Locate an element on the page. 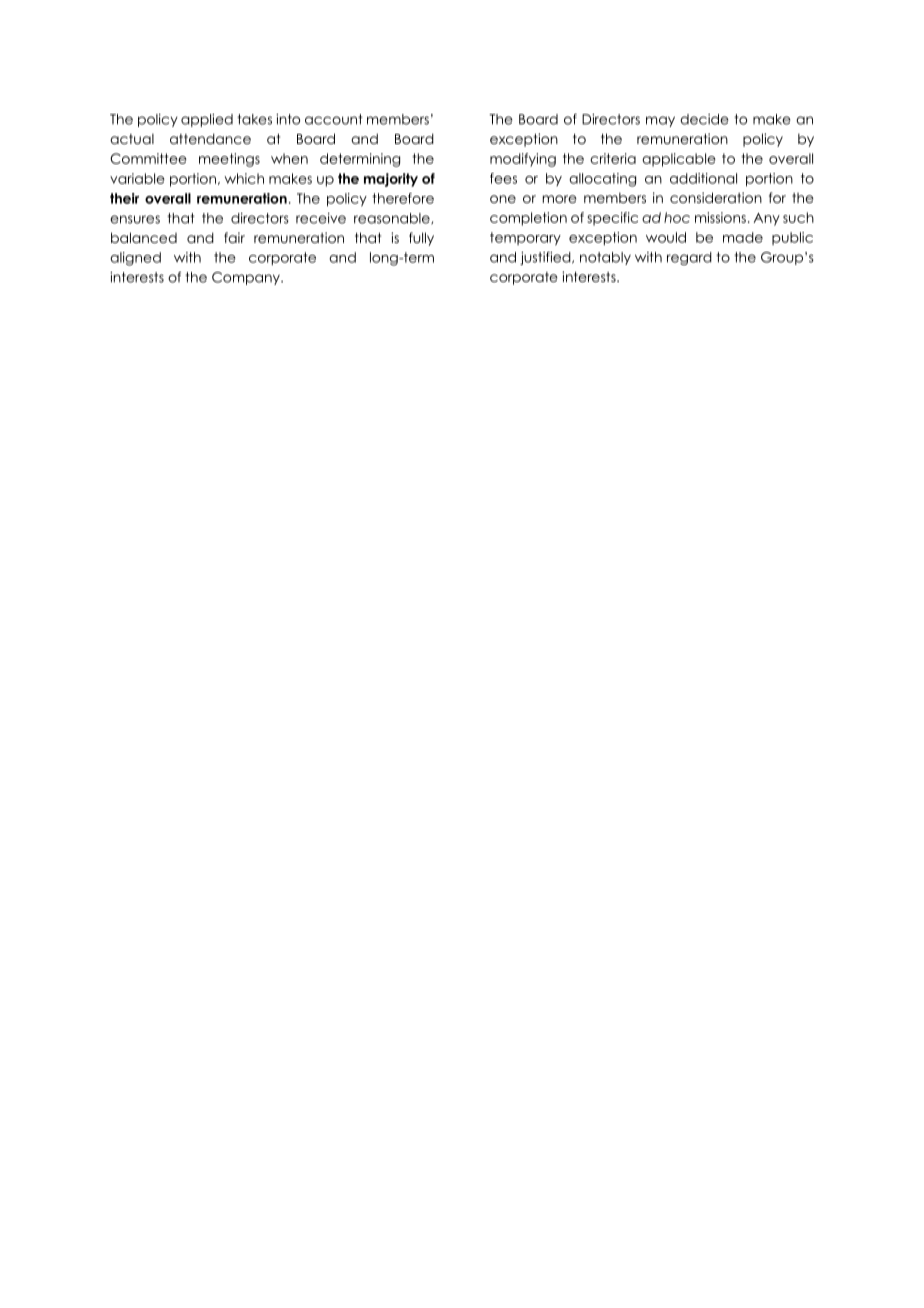 This page has height=1308, width=924. which is located at coordinates (244, 178).
